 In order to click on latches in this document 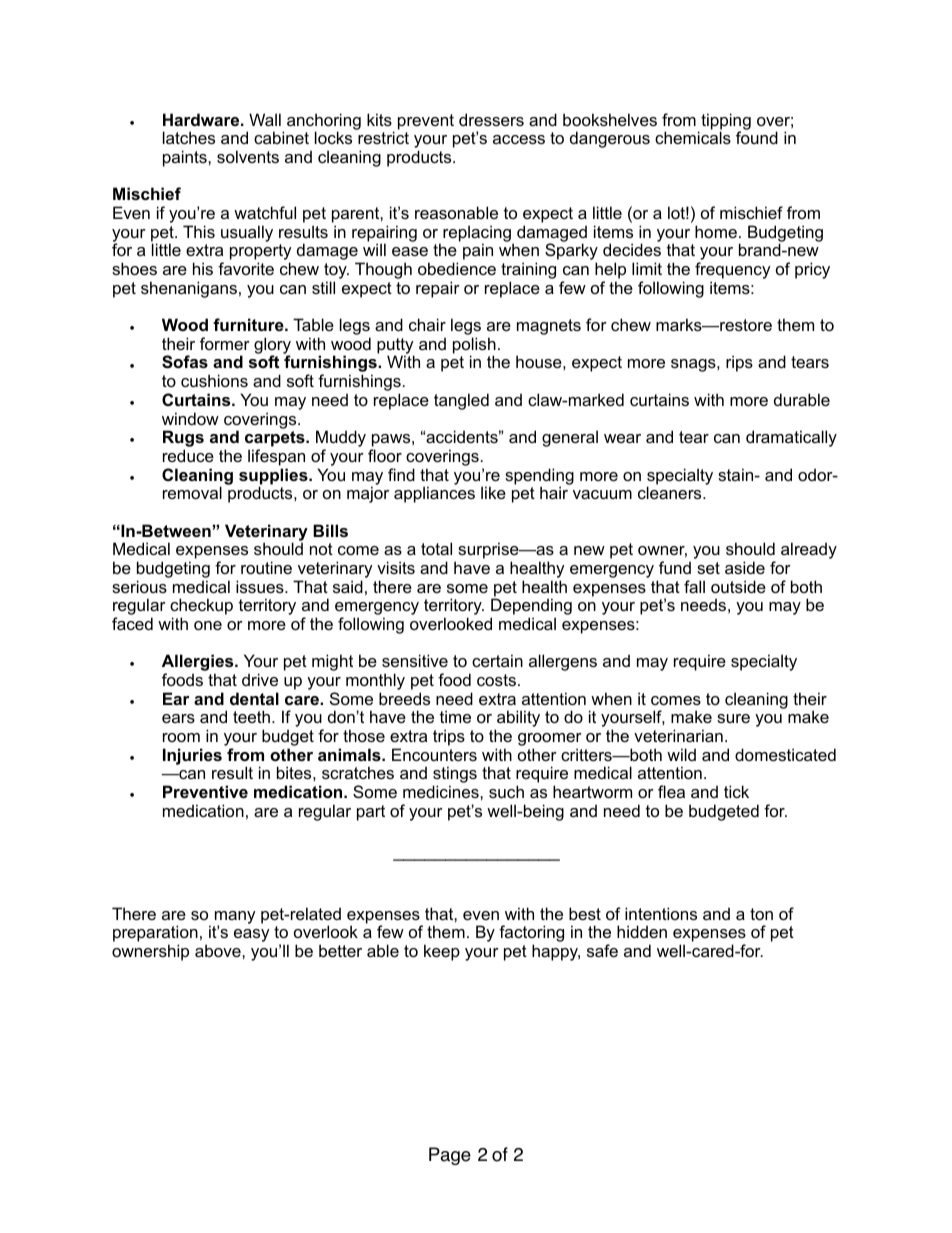, I will do `click(189, 137)`.
